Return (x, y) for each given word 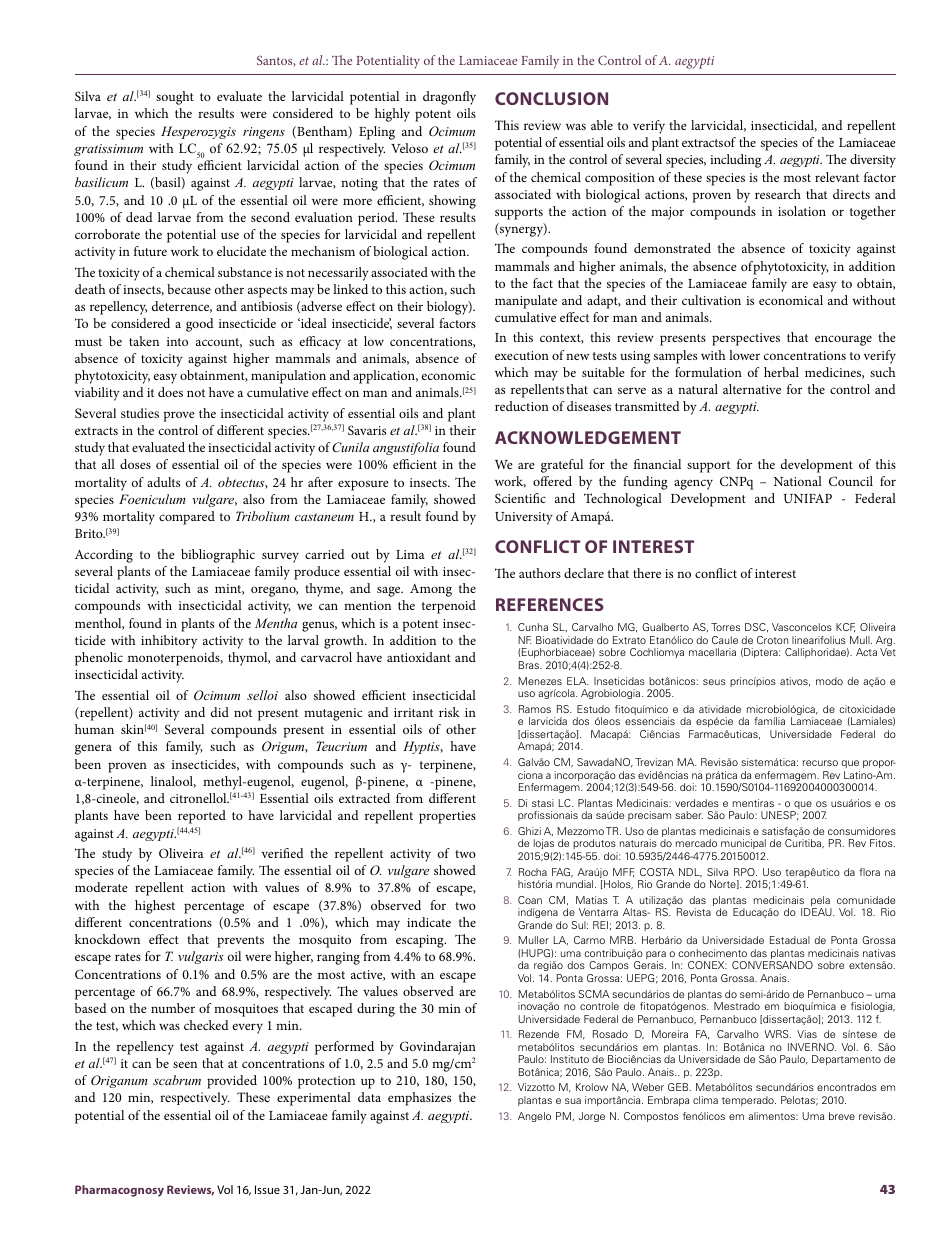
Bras (530, 665)
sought (175, 98)
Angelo (534, 1117)
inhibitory (169, 642)
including (735, 161)
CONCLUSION (551, 98)
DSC (756, 627)
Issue (267, 1189)
